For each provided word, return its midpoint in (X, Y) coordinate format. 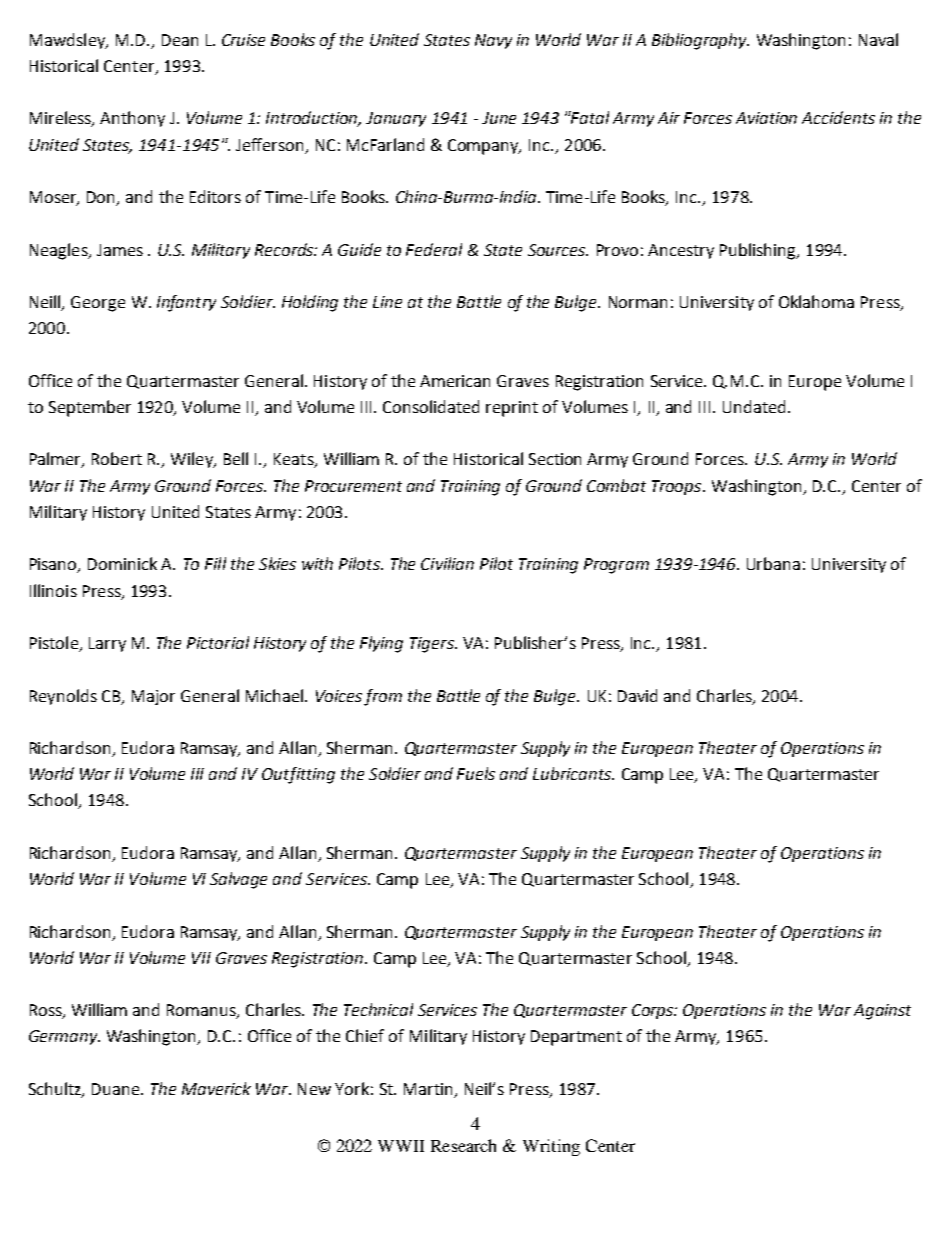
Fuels (476, 773)
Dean (180, 40)
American (455, 381)
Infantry (186, 303)
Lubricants (573, 773)
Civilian (447, 563)
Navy (493, 41)
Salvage (238, 880)
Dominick (122, 563)
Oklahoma (816, 301)
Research (463, 1145)
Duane (117, 1089)
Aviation (766, 118)
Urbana (773, 563)
